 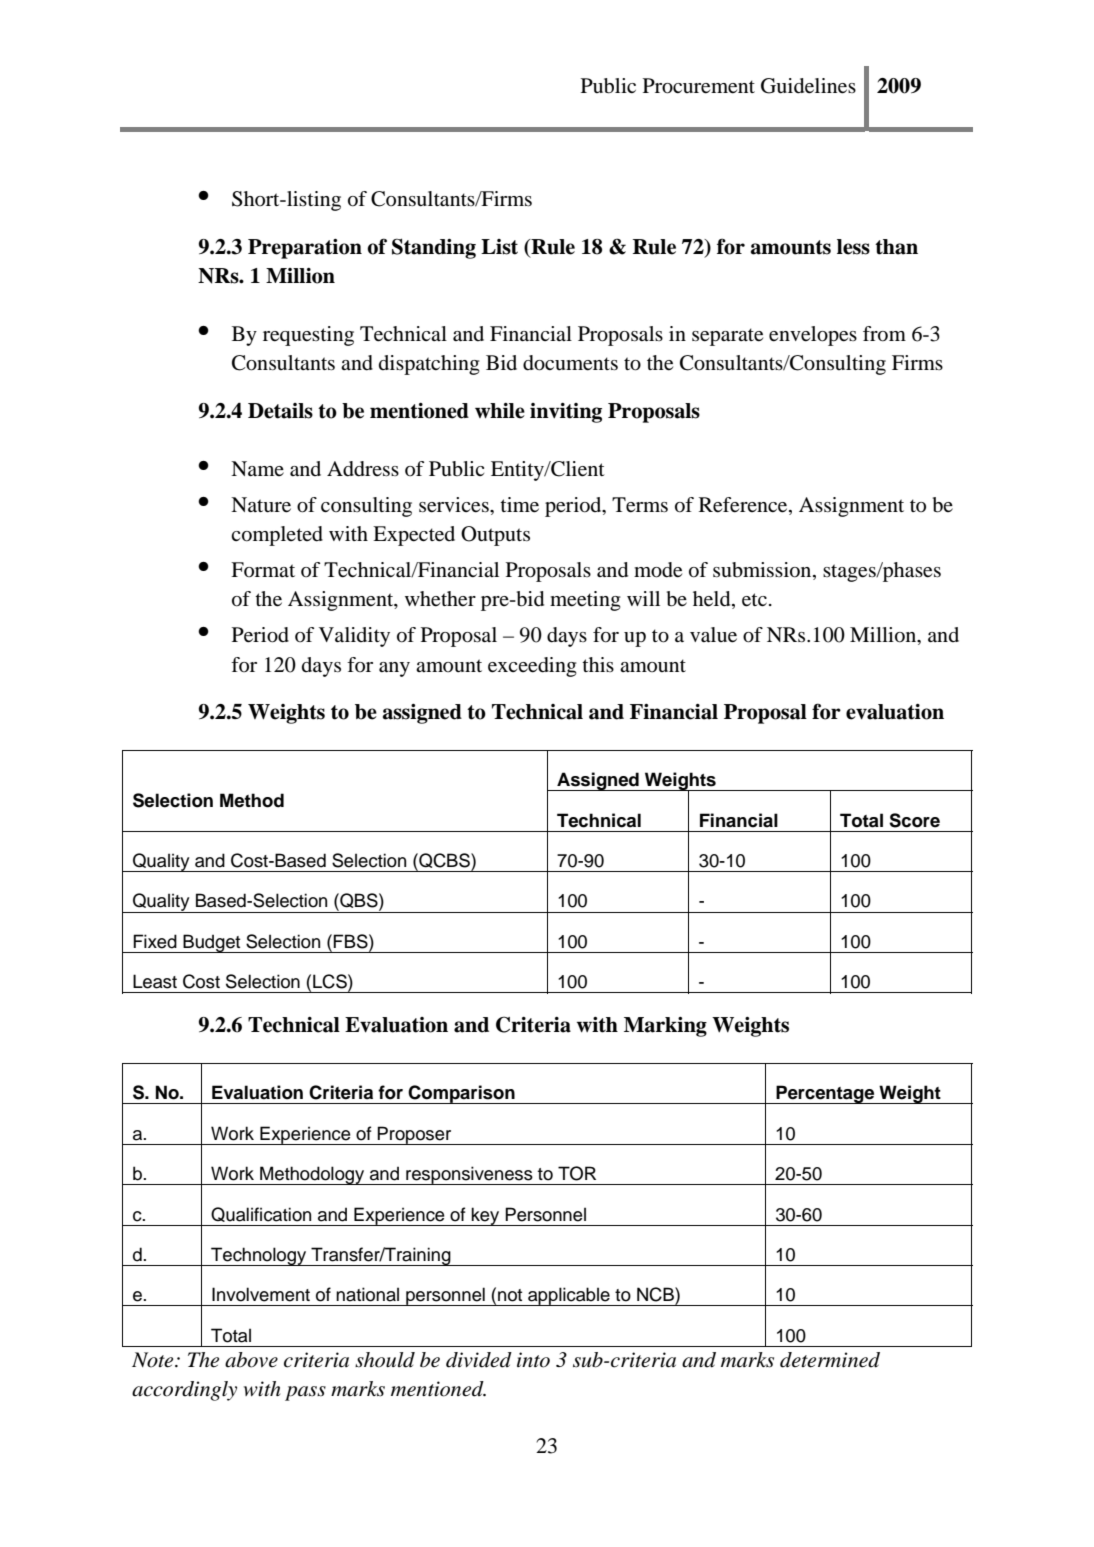 I want to click on Preparation, so click(x=305, y=249).
